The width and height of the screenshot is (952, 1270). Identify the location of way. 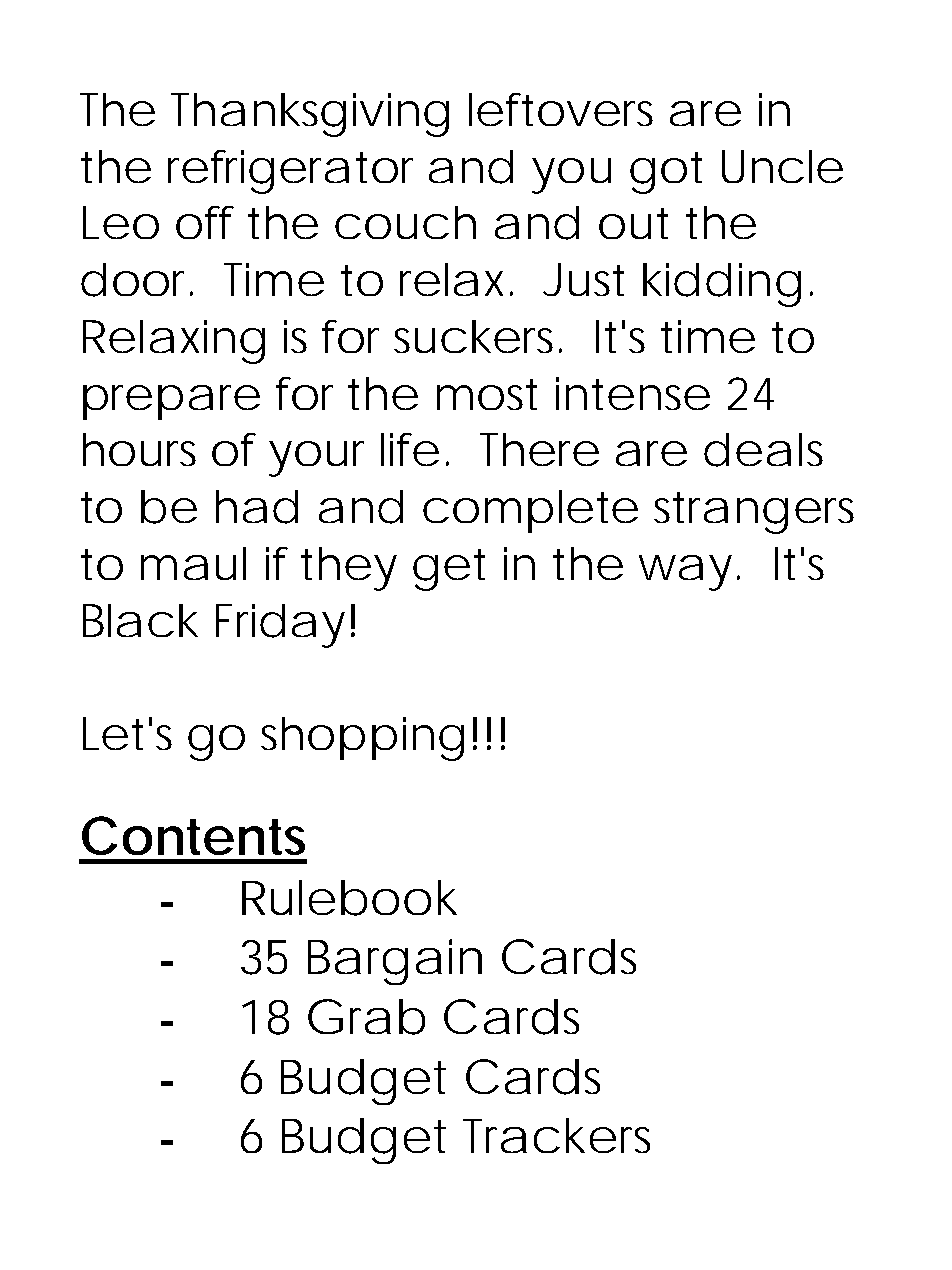
(685, 573).
